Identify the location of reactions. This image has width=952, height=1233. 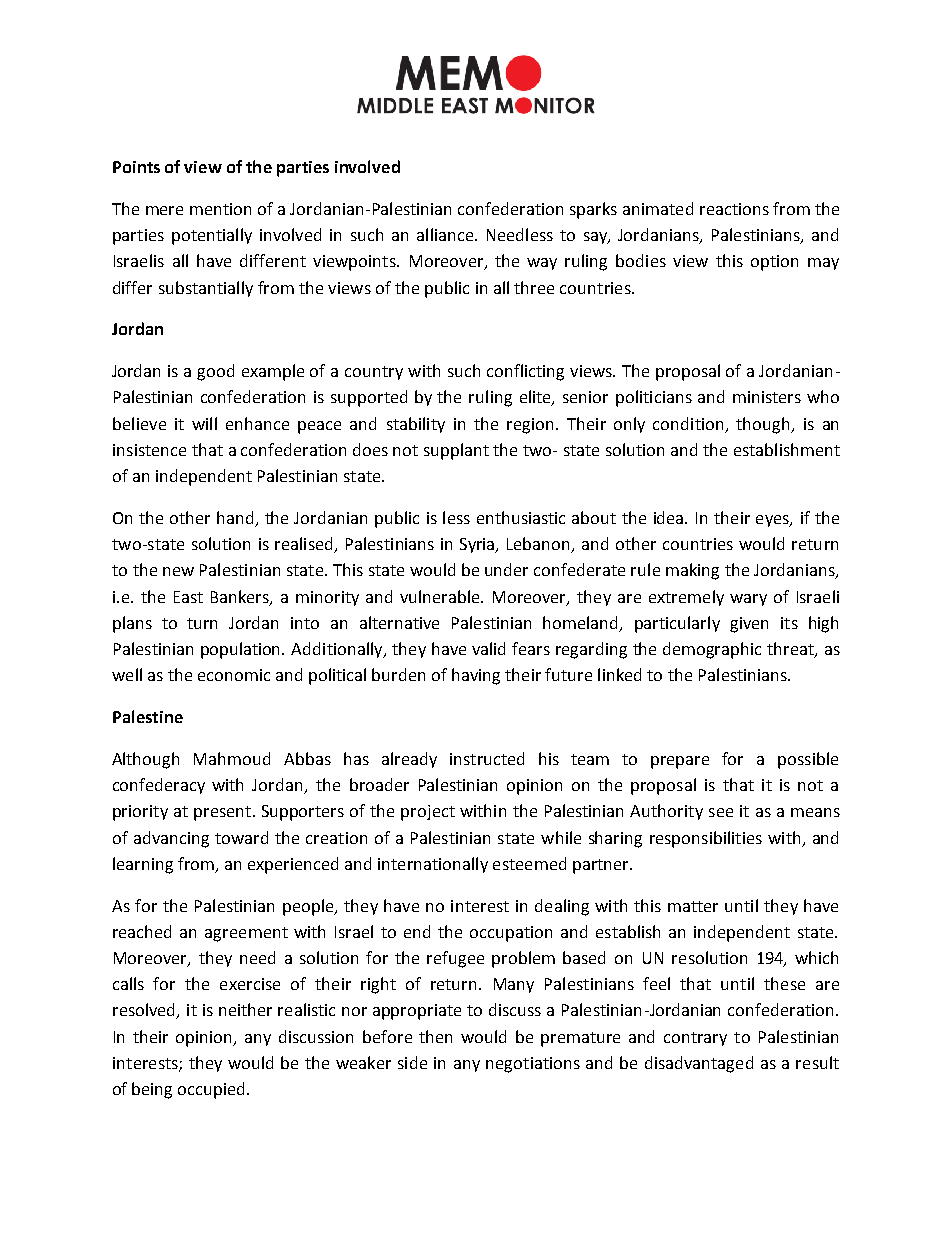
(734, 209).
